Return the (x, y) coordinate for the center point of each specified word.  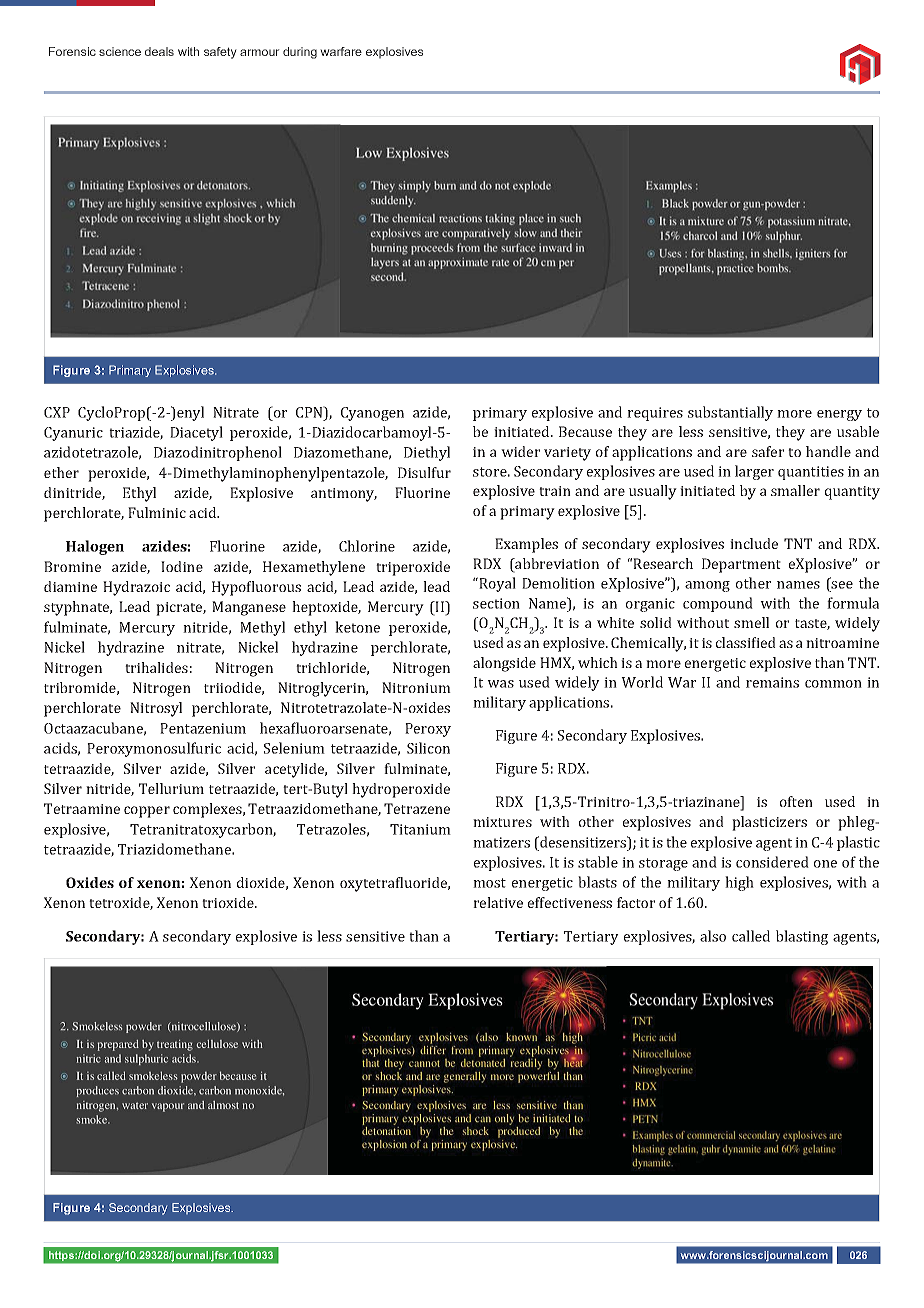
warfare (341, 51)
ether (61, 472)
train (555, 491)
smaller (795, 490)
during (300, 53)
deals (159, 51)
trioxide (229, 902)
